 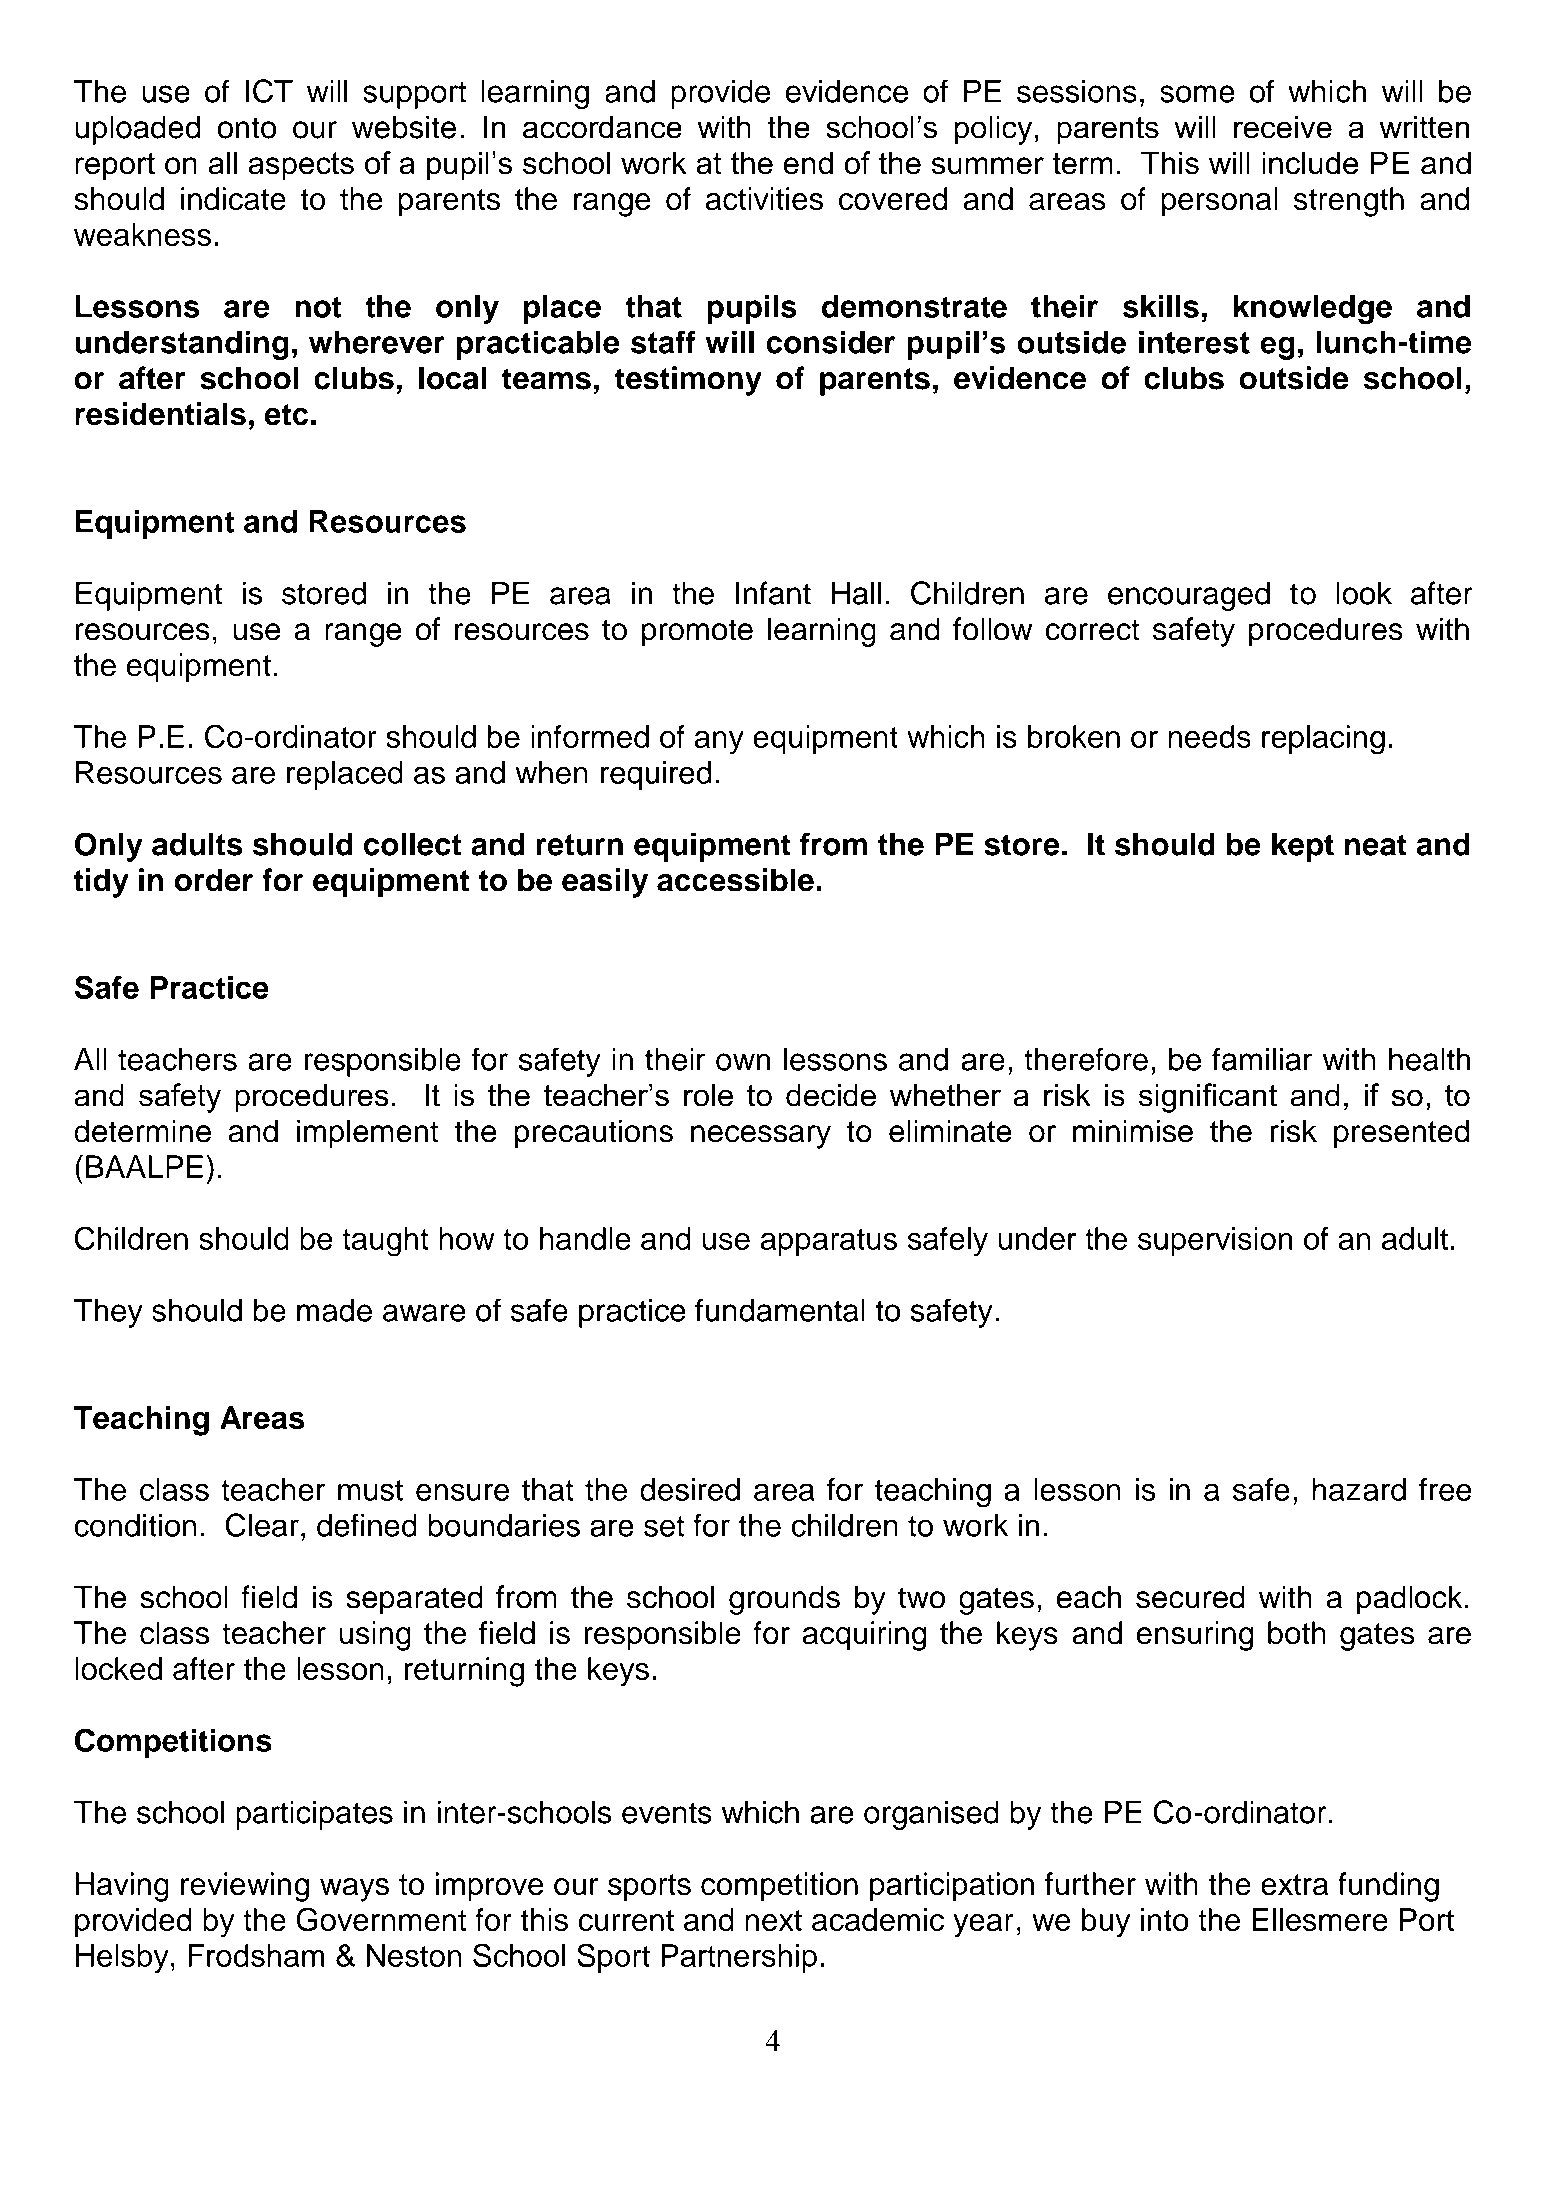 I want to click on receive, so click(x=1283, y=127).
